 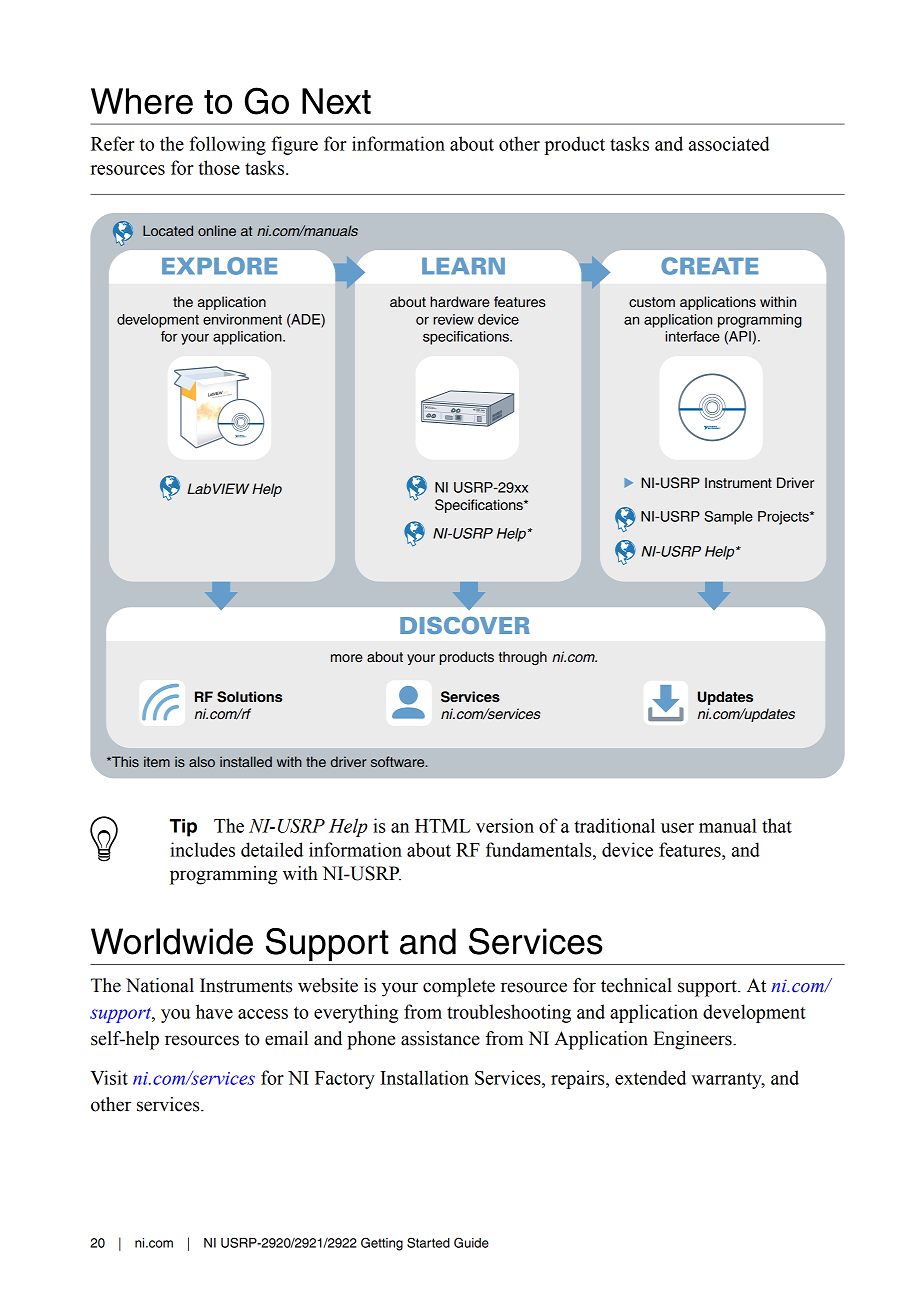 What do you see at coordinates (227, 145) in the screenshot?
I see `following` at bounding box center [227, 145].
